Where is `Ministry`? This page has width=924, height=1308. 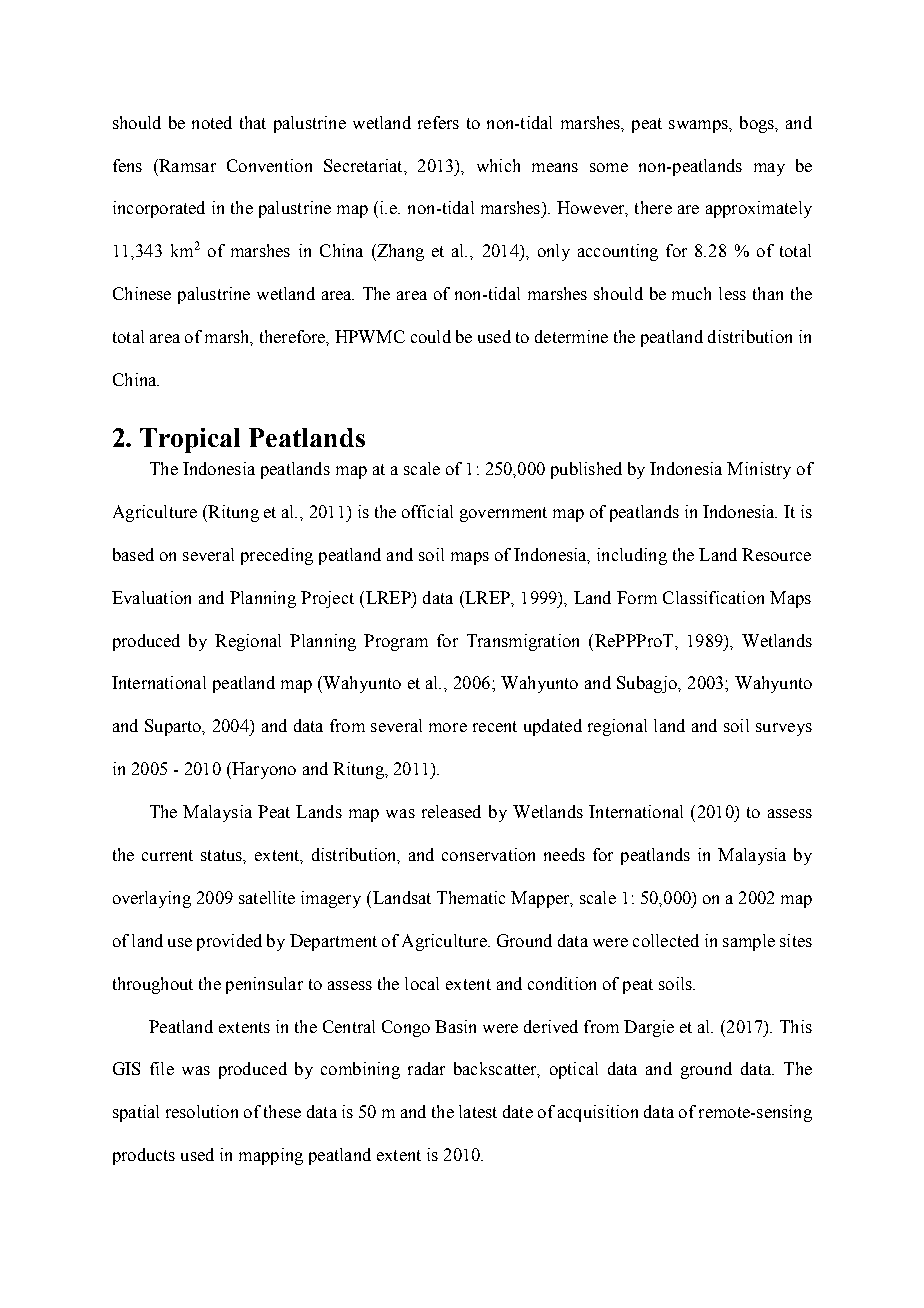 Ministry is located at coordinates (759, 470).
